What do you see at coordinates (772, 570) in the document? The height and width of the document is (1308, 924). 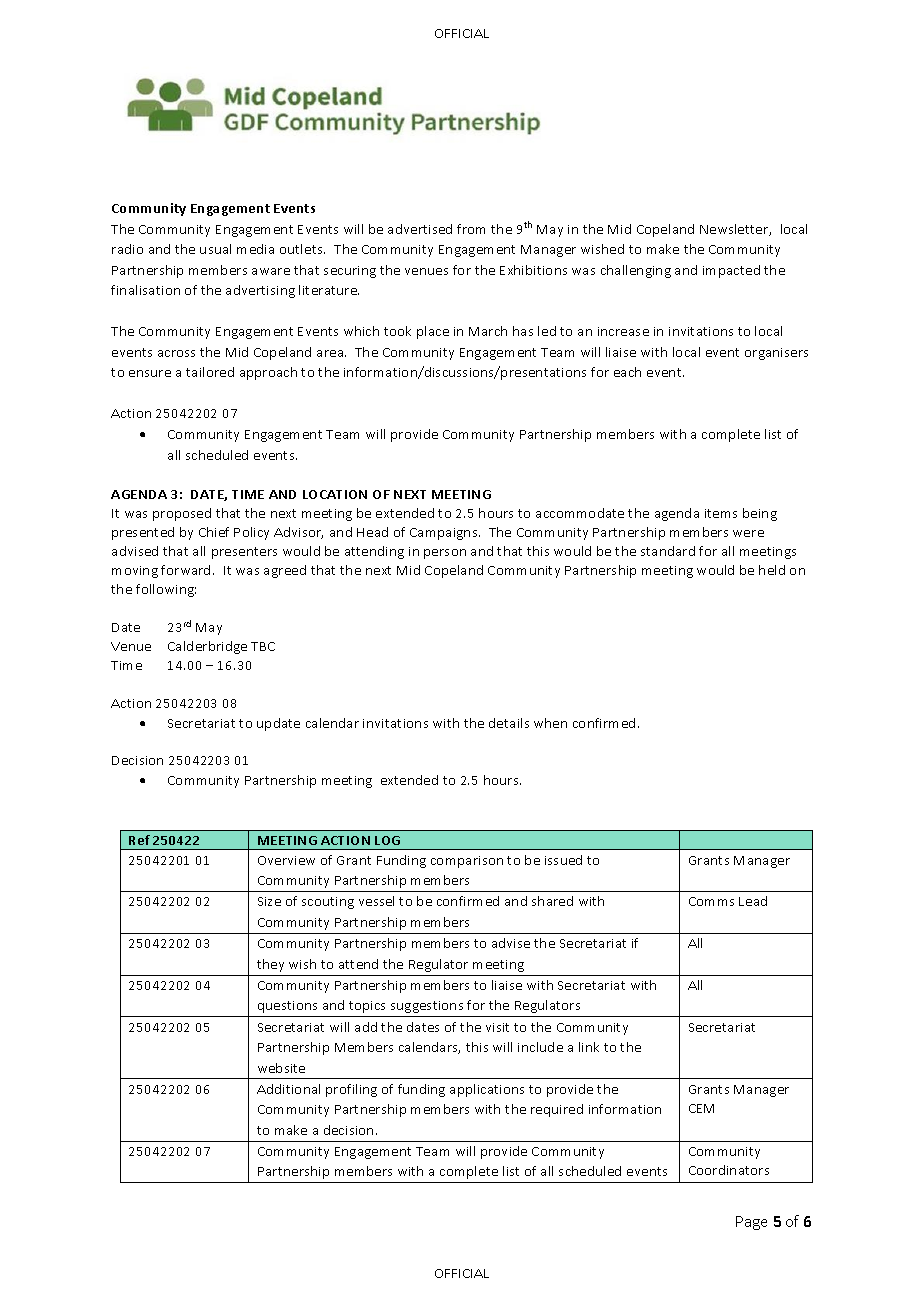 I see `held` at bounding box center [772, 570].
